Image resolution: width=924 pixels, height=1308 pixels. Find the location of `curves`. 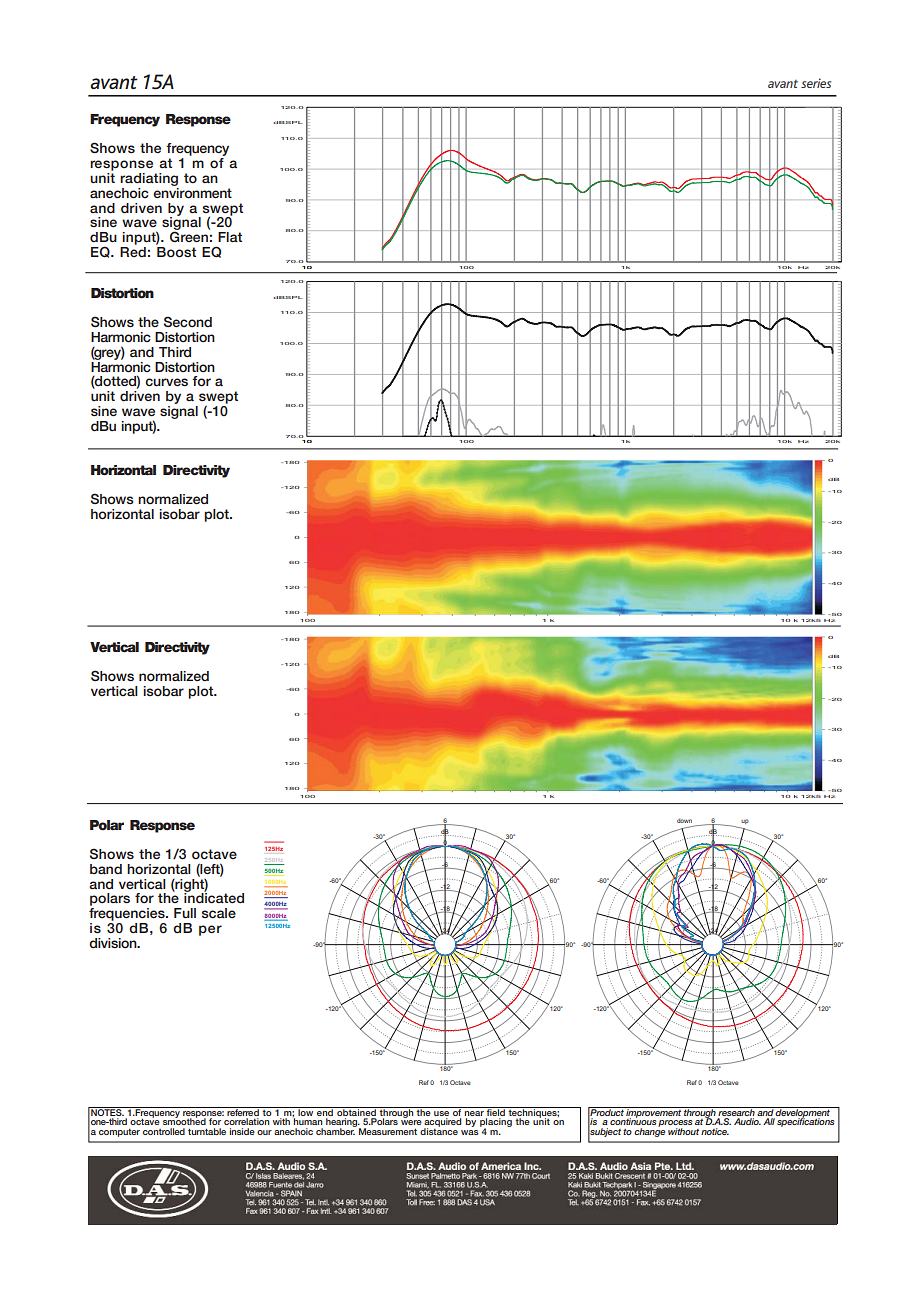

curves is located at coordinates (166, 382).
